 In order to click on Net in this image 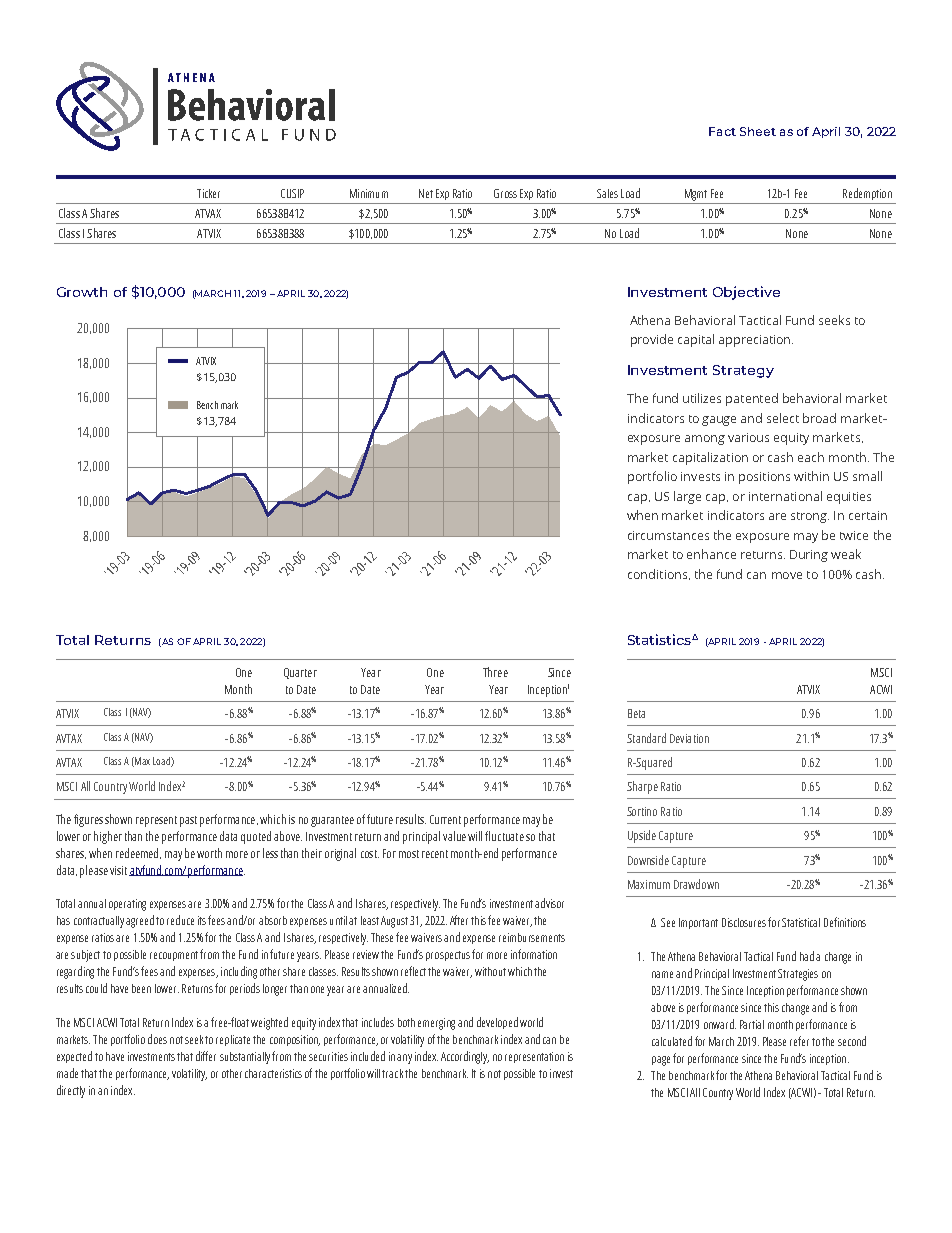, I will do `click(426, 193)`.
